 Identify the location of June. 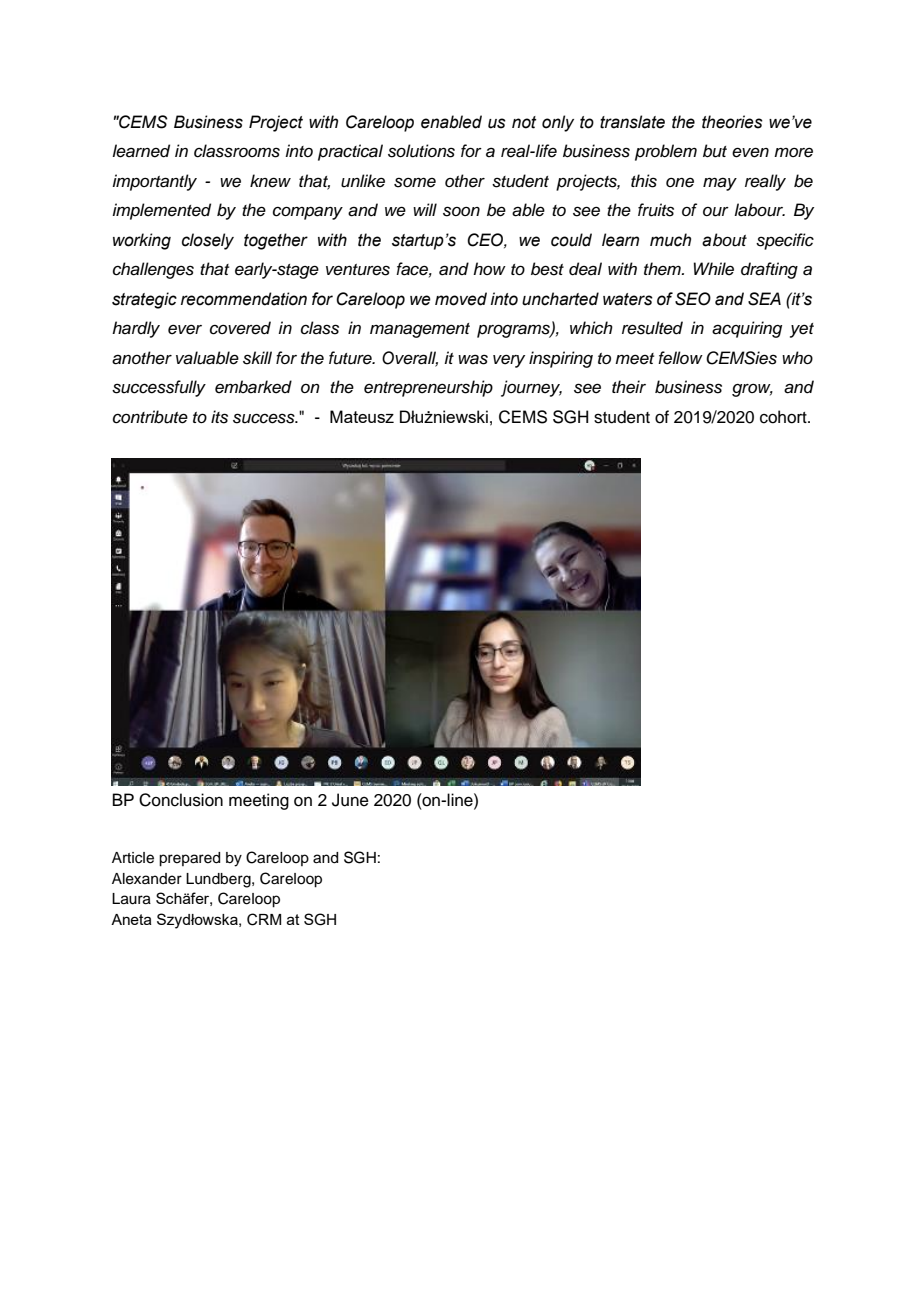
(350, 800).
